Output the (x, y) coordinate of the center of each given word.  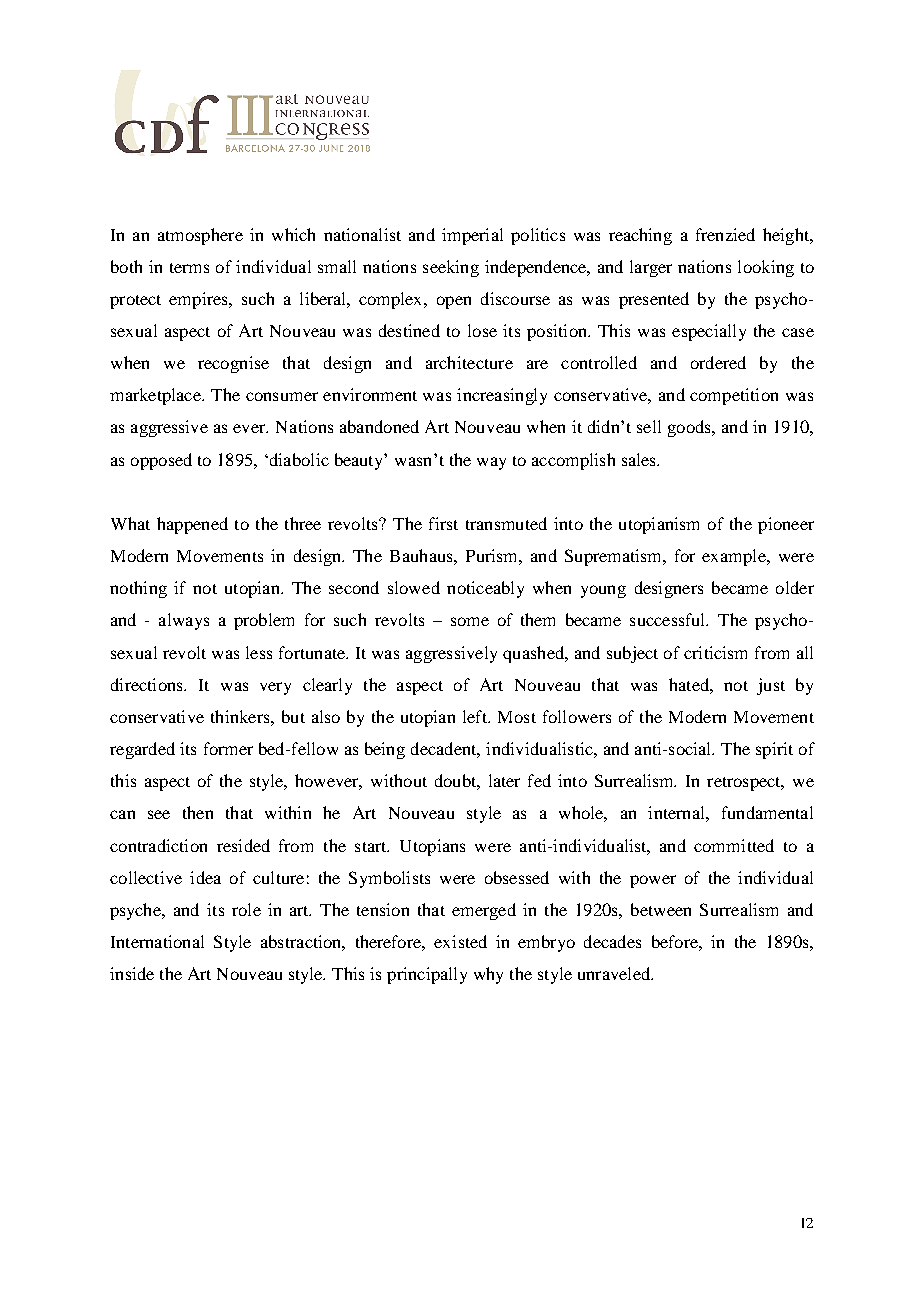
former (228, 748)
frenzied (725, 234)
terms (189, 268)
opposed (161, 461)
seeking (451, 268)
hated (690, 684)
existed (460, 941)
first (443, 523)
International (157, 941)
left (476, 716)
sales (640, 459)
